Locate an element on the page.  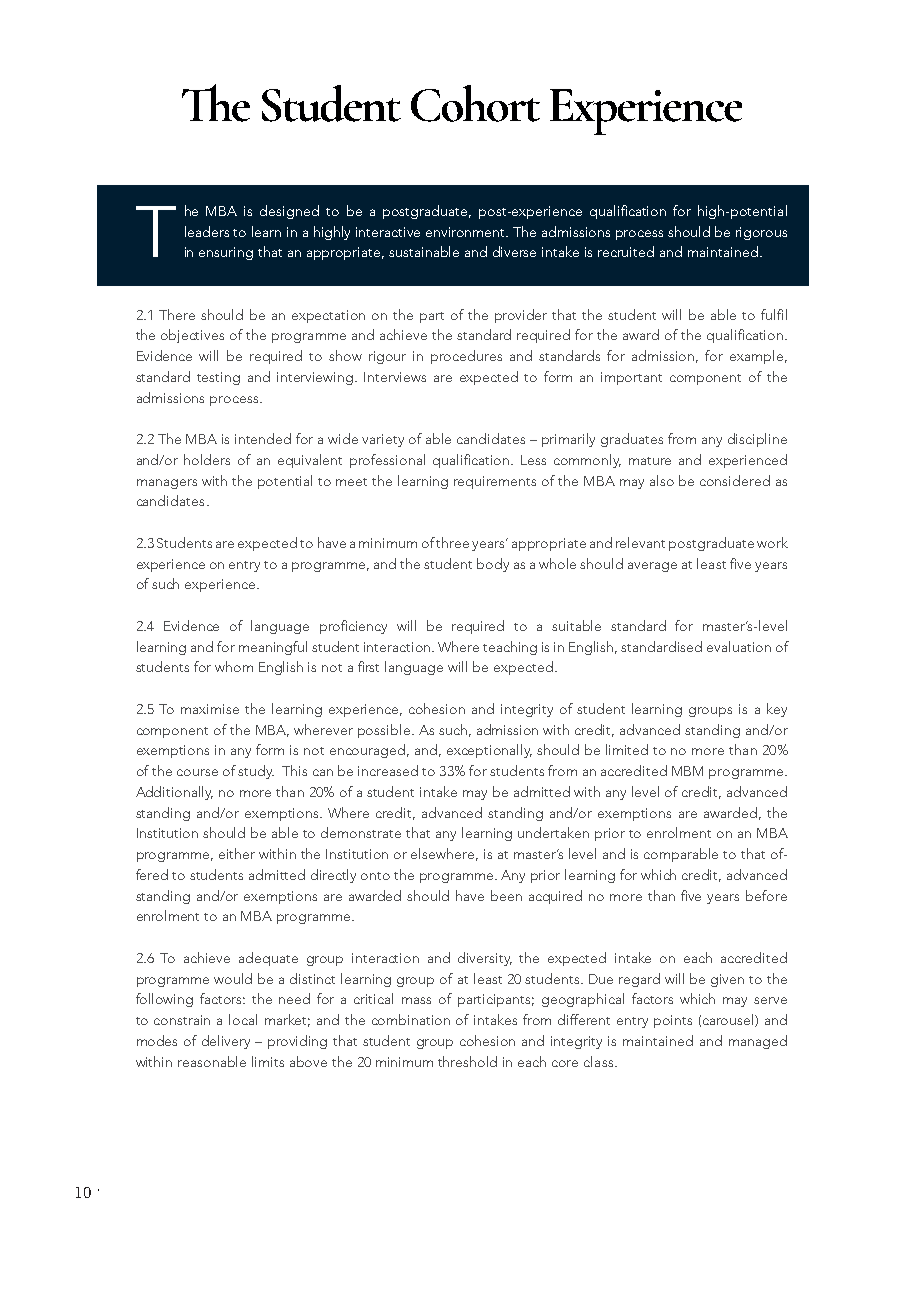
MBM is located at coordinates (687, 771).
